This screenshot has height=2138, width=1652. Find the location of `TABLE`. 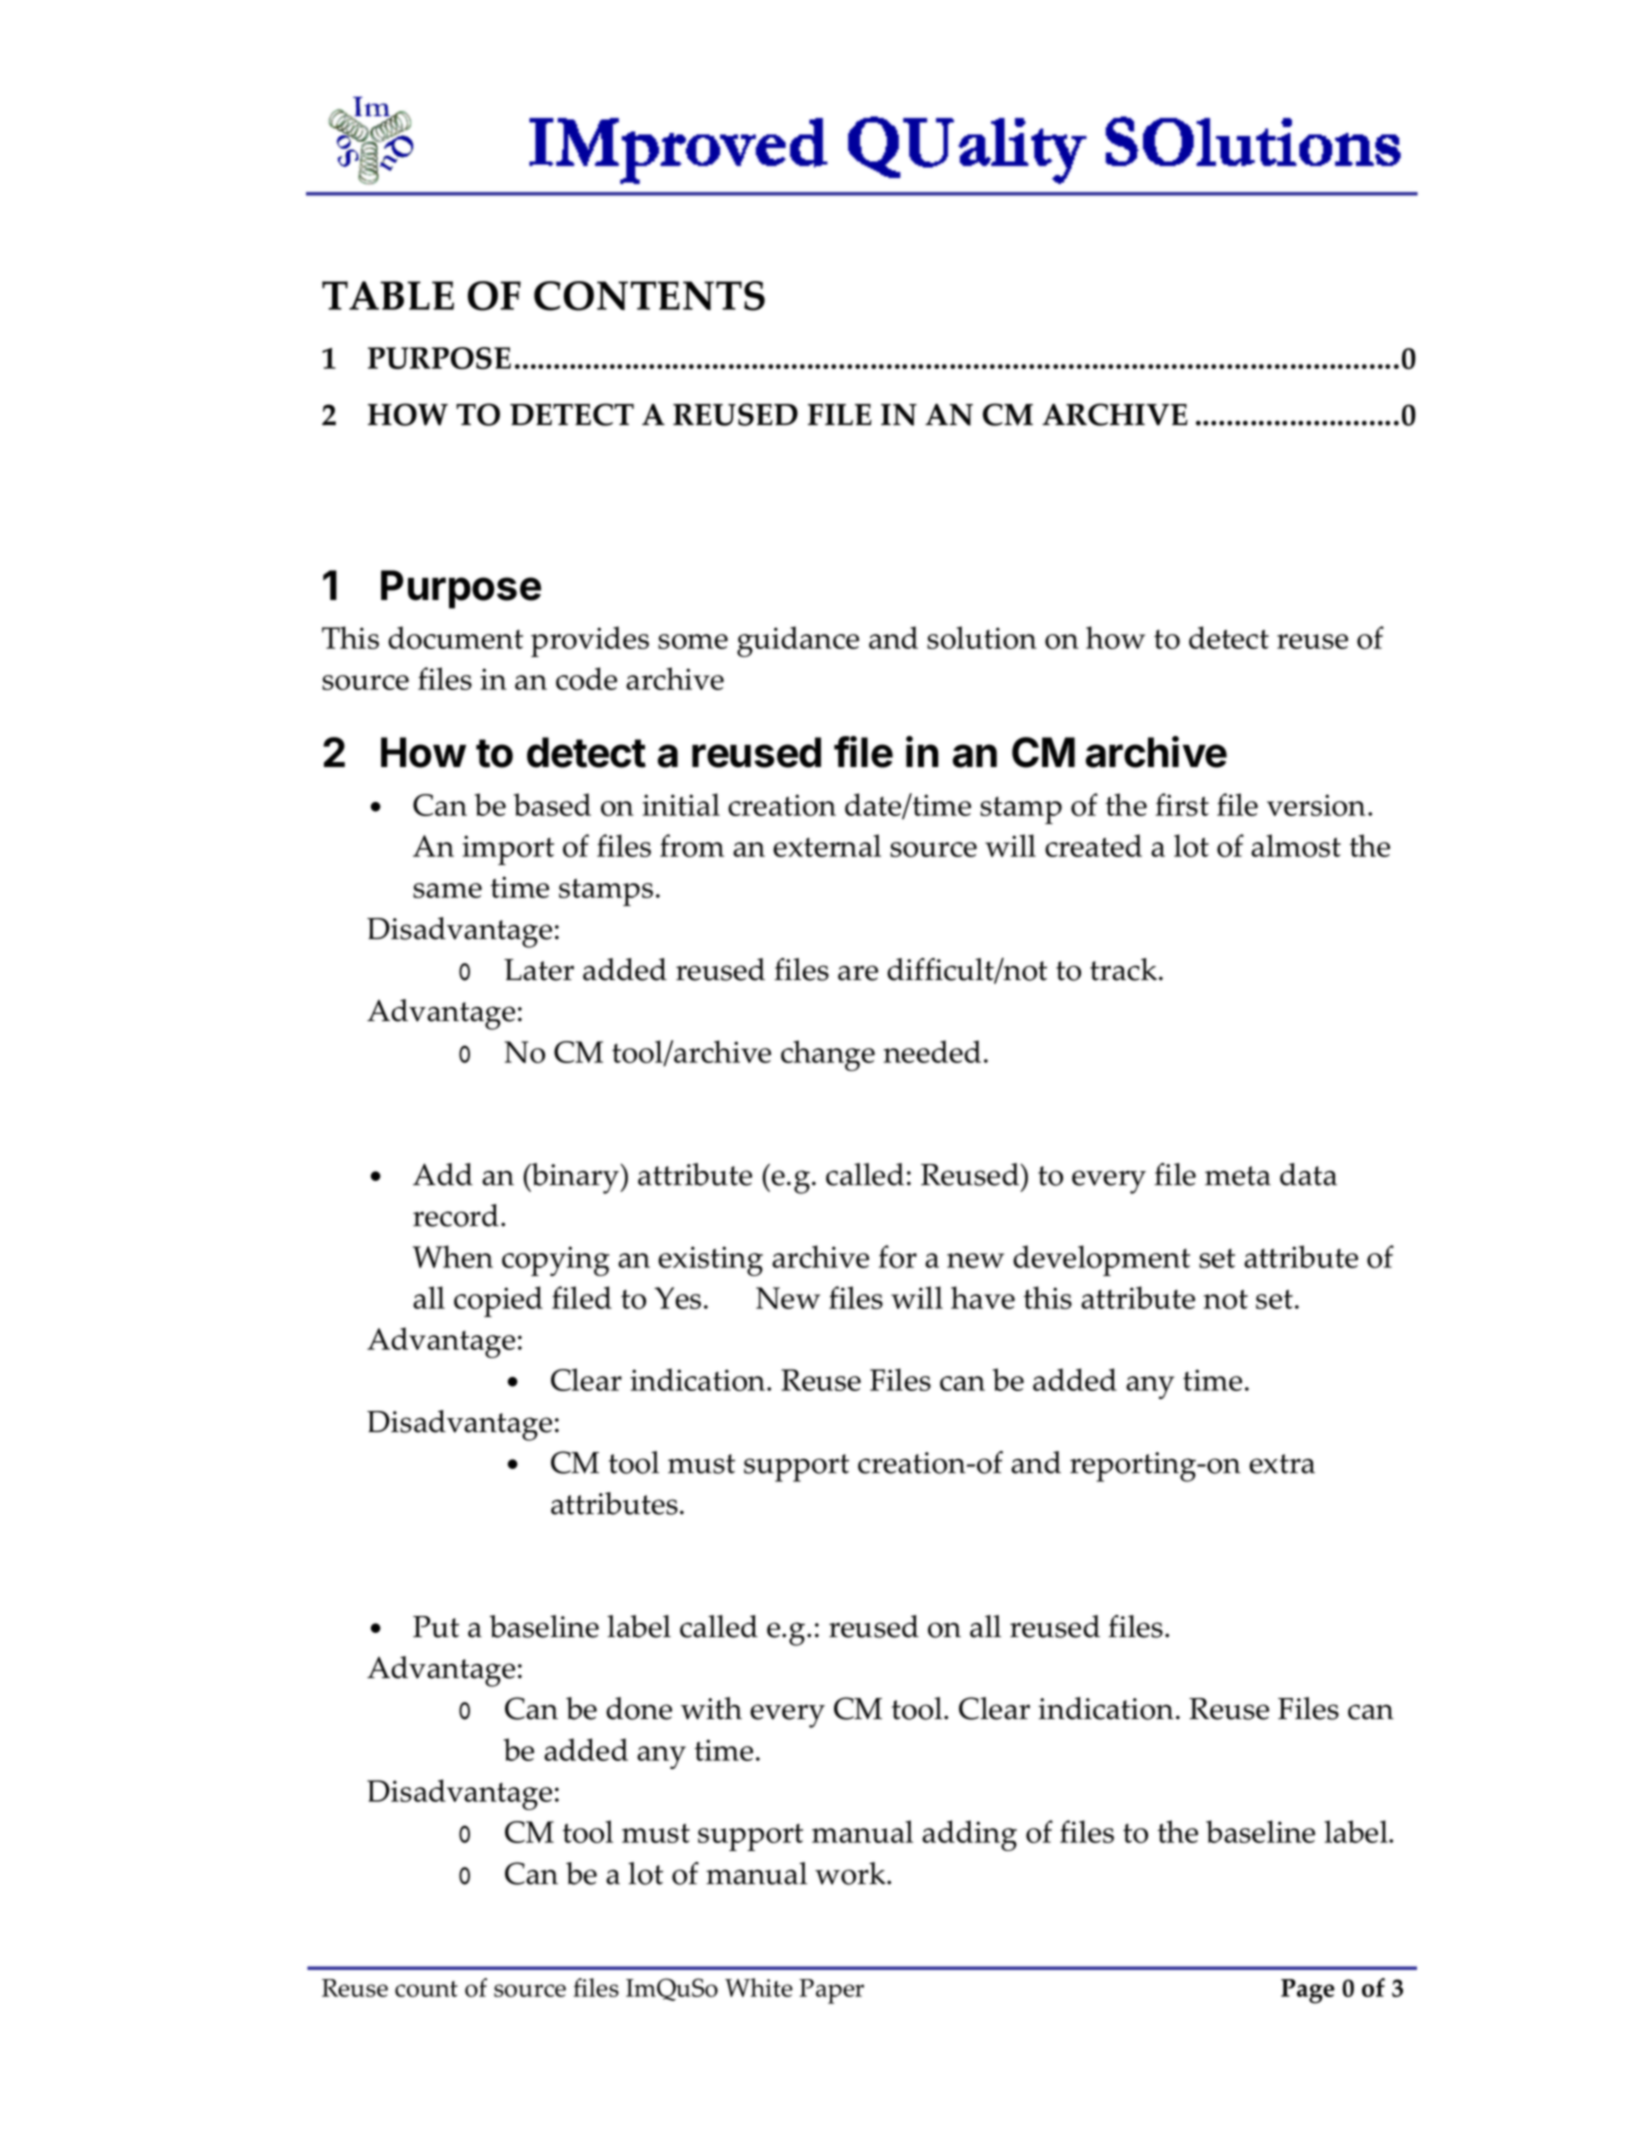

TABLE is located at coordinates (388, 295).
